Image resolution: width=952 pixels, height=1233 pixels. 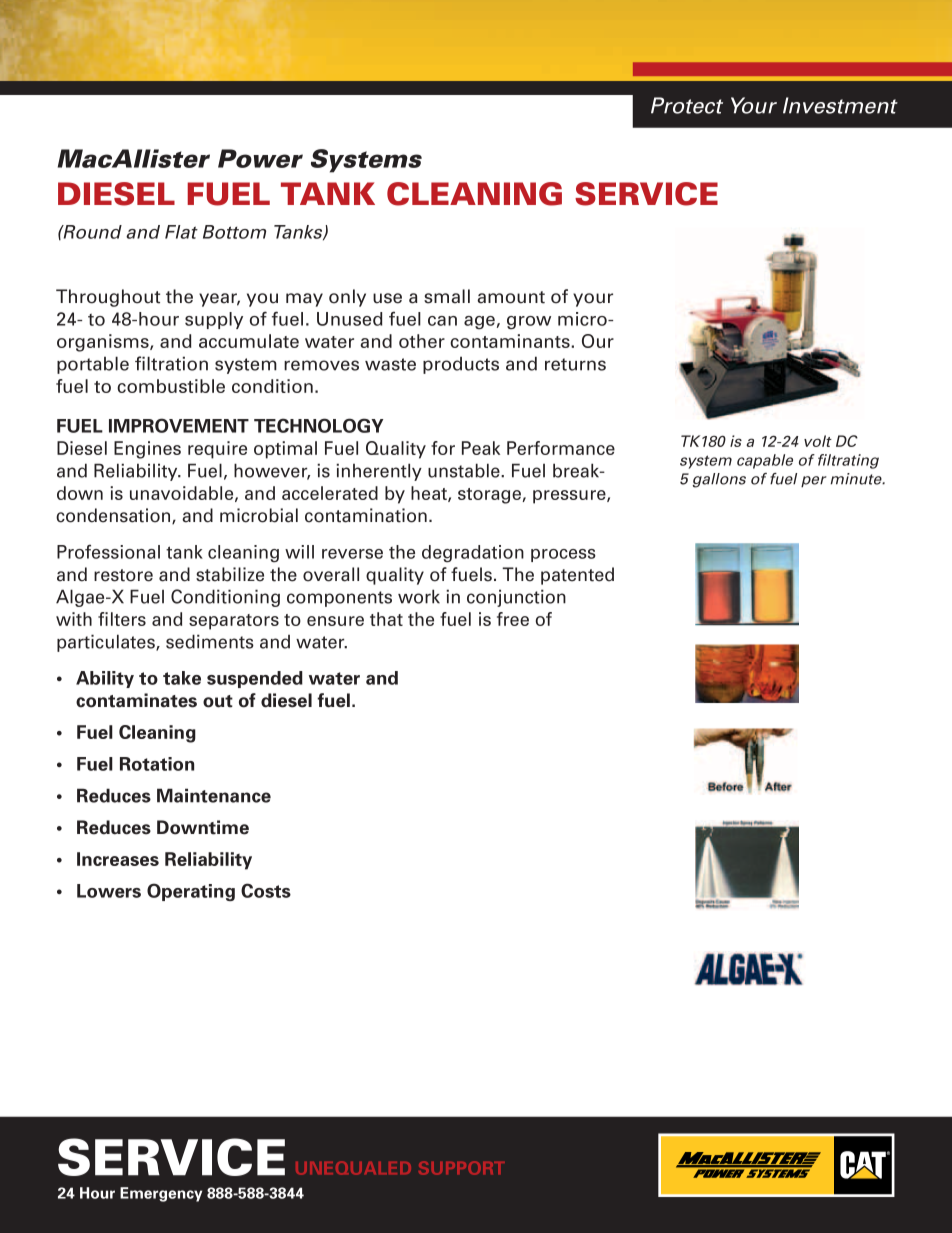 I want to click on support, so click(x=462, y=1168).
